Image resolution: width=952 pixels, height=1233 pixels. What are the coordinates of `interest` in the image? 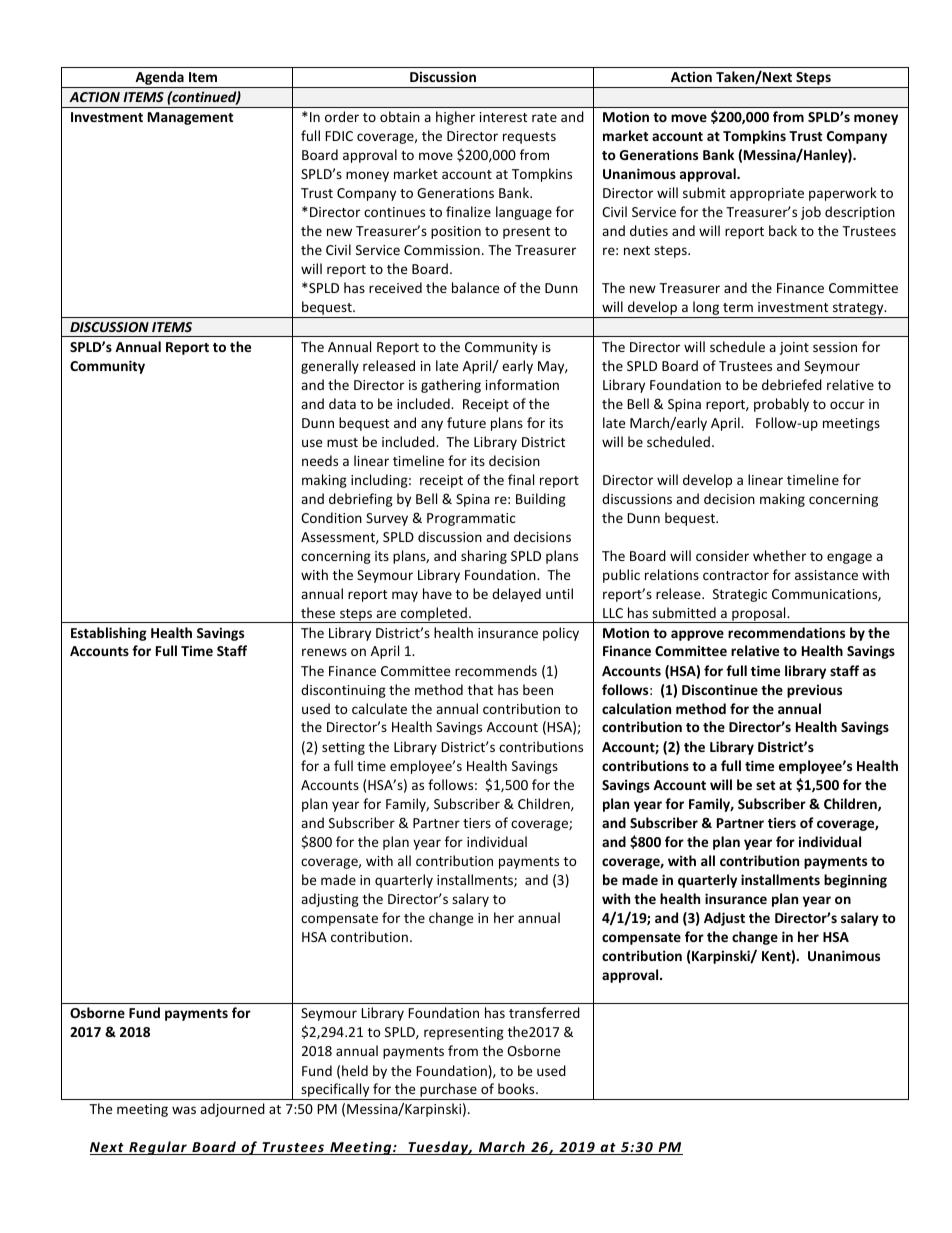 It's located at (503, 117).
